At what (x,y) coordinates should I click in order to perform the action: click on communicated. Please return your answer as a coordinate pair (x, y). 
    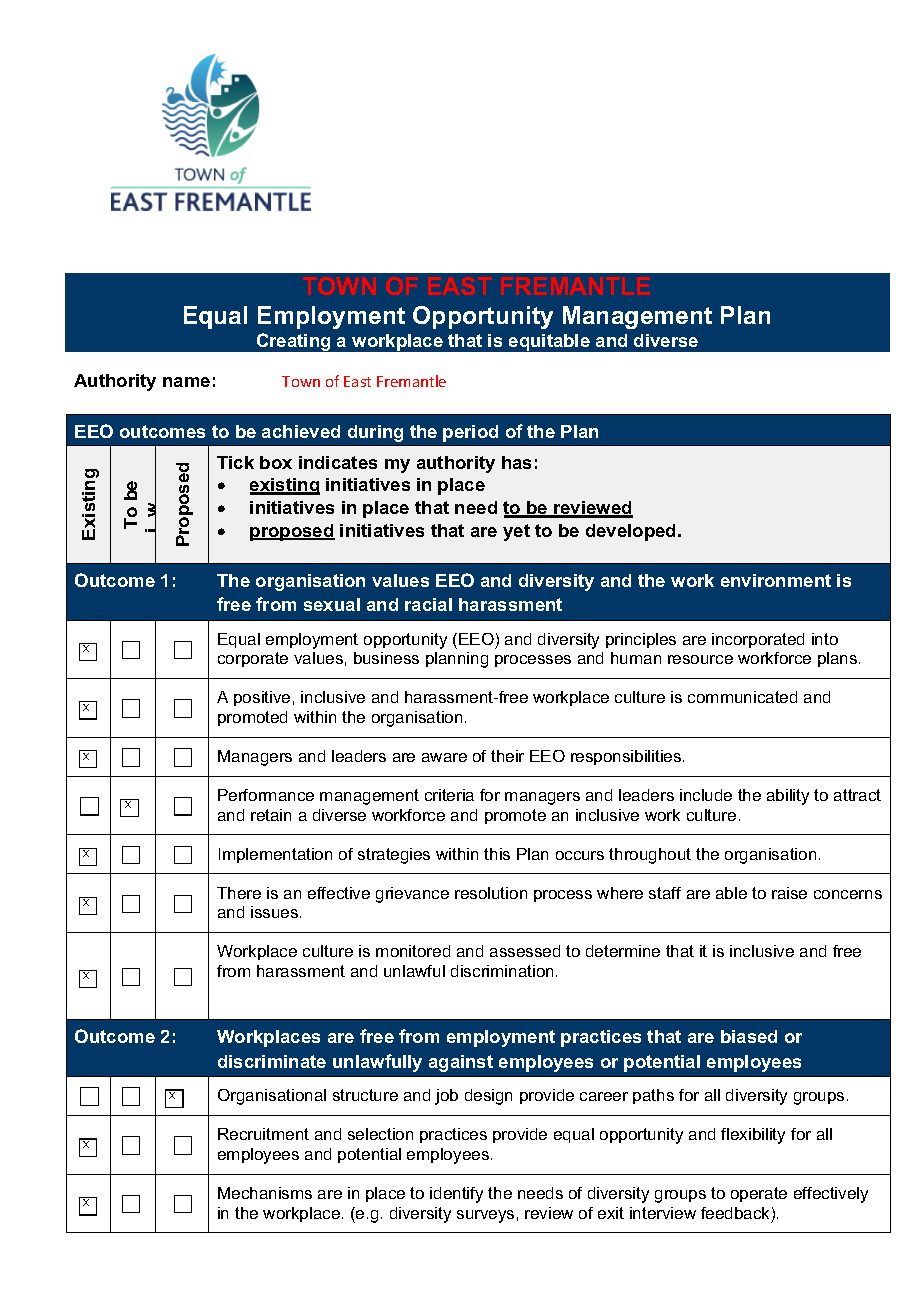
    Looking at the image, I should click on (742, 697).
